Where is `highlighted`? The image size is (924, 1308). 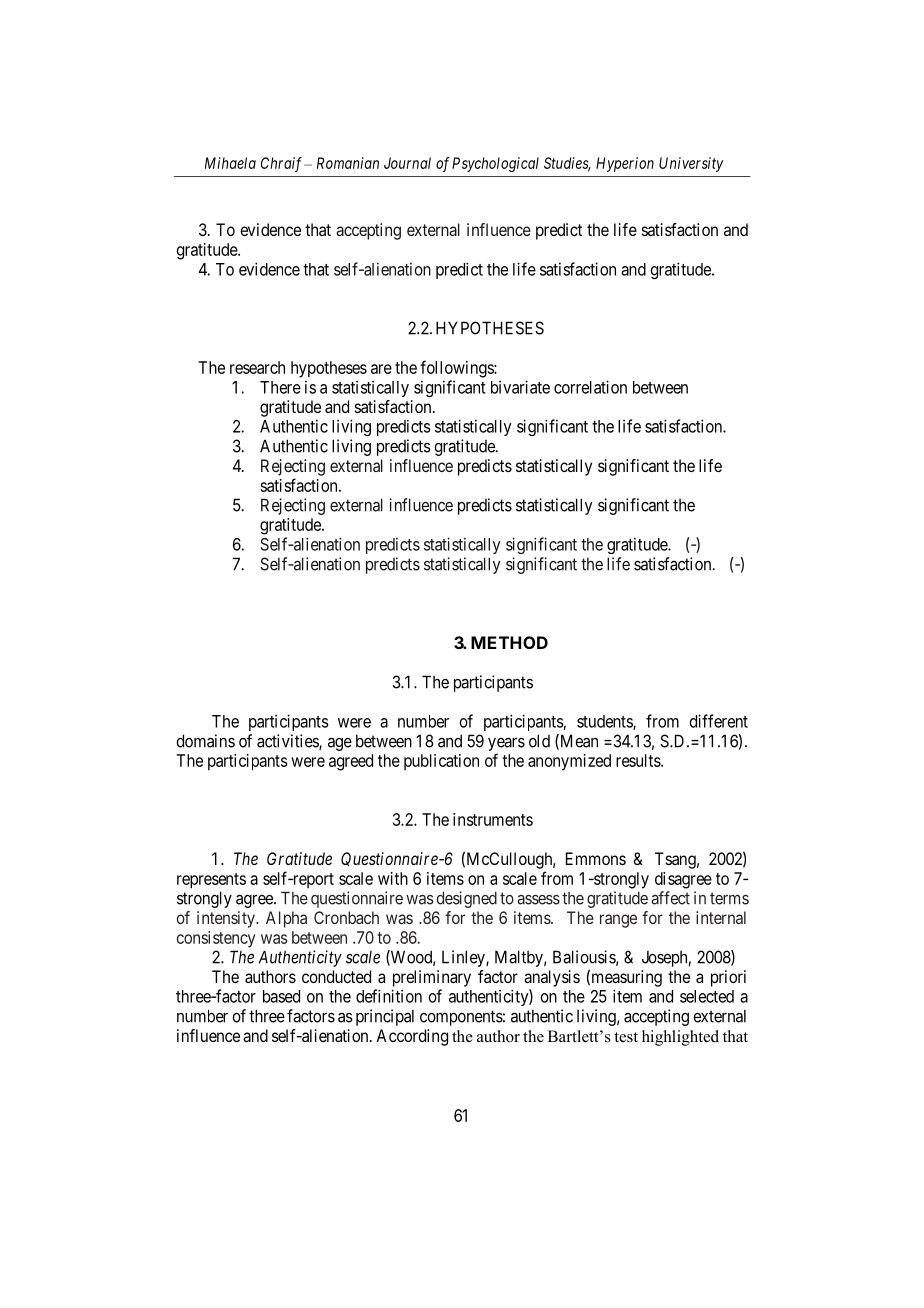 highlighted is located at coordinates (680, 1038).
